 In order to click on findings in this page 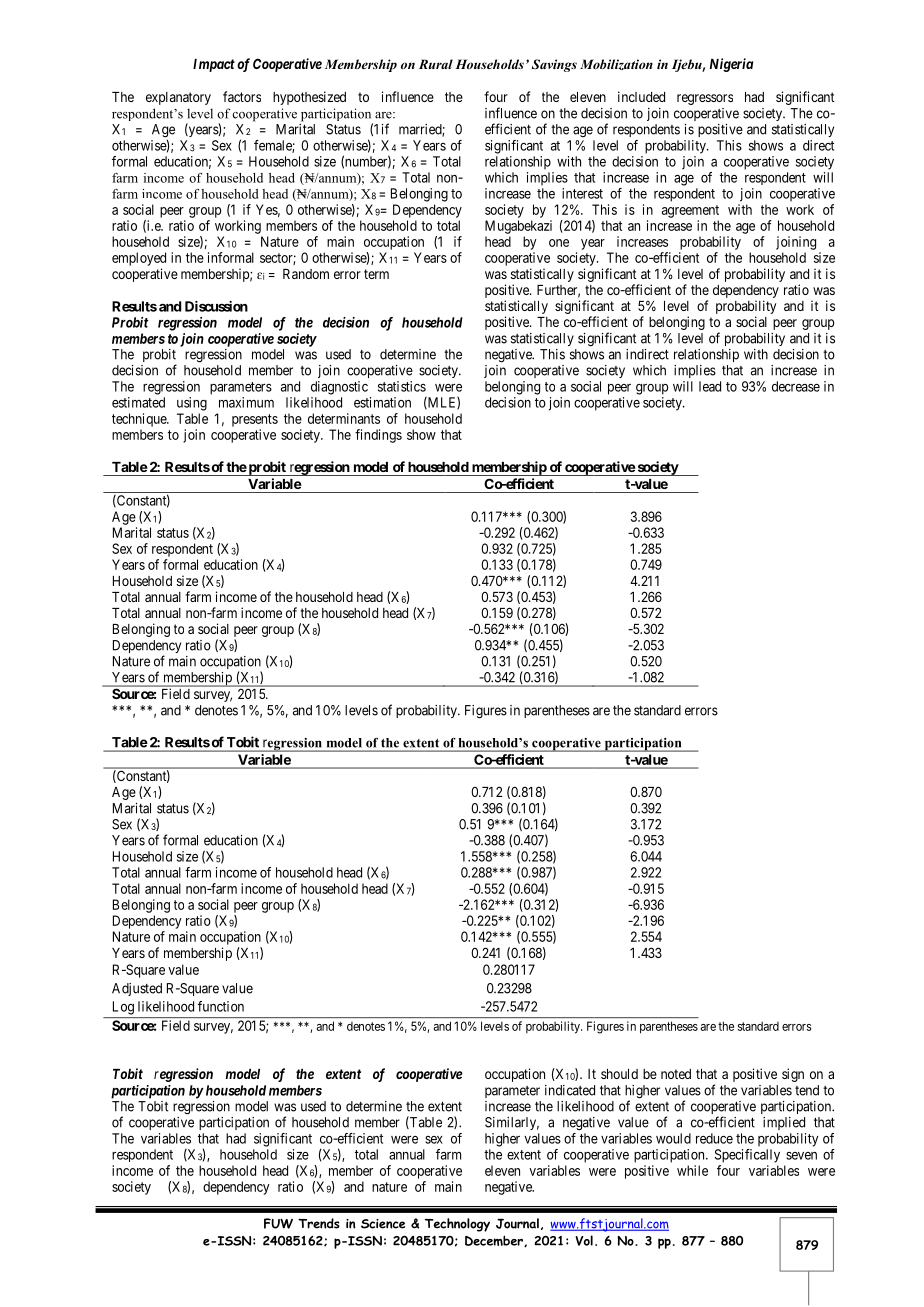, I will do `click(378, 436)`.
